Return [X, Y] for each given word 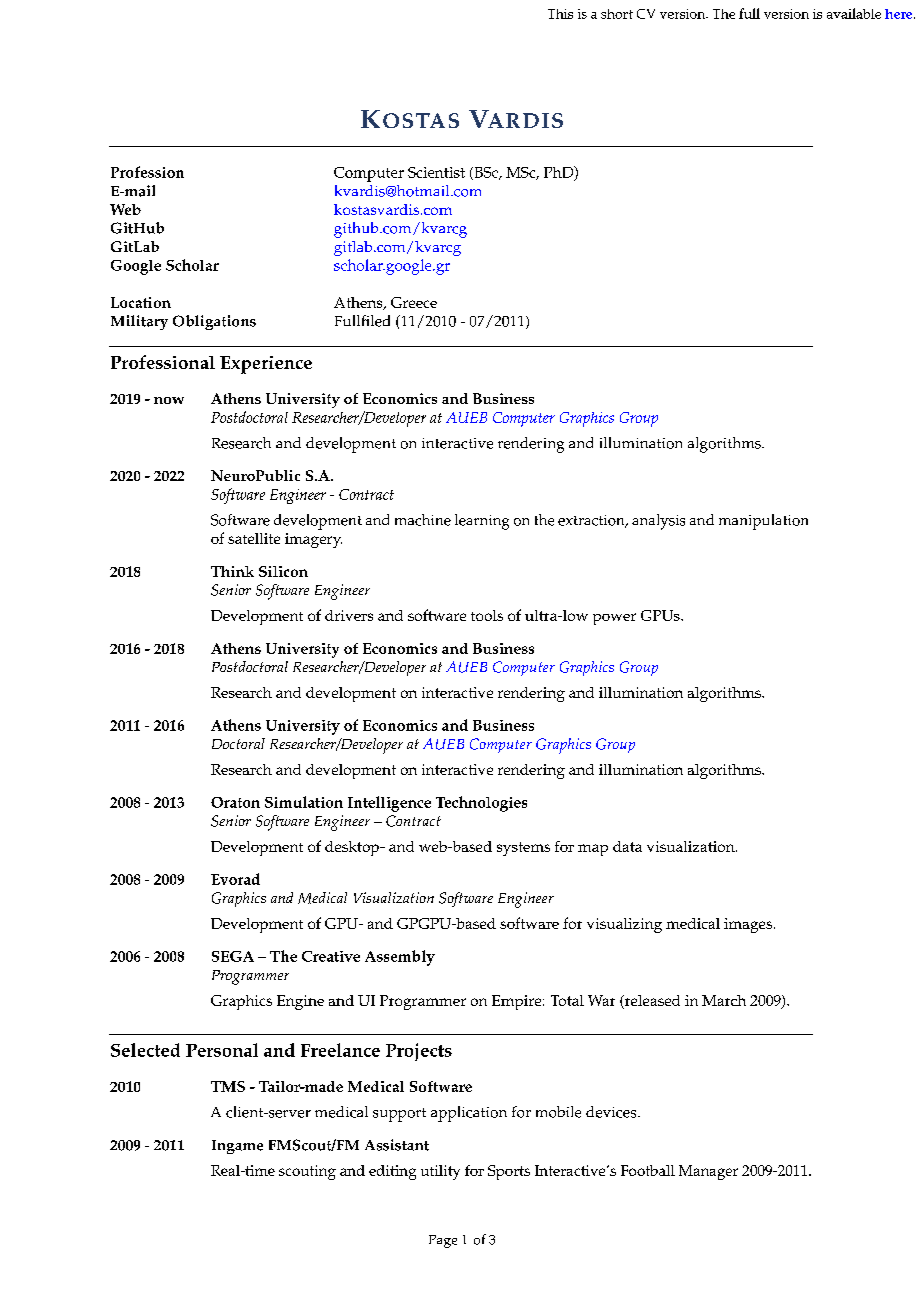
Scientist [436, 172]
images [749, 925]
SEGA [233, 956]
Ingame [237, 1147]
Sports [509, 1172]
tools [487, 615]
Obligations [214, 322]
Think [232, 571]
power [614, 619]
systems [523, 849]
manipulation [763, 522]
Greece [414, 302]
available [854, 13]
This [560, 14]
